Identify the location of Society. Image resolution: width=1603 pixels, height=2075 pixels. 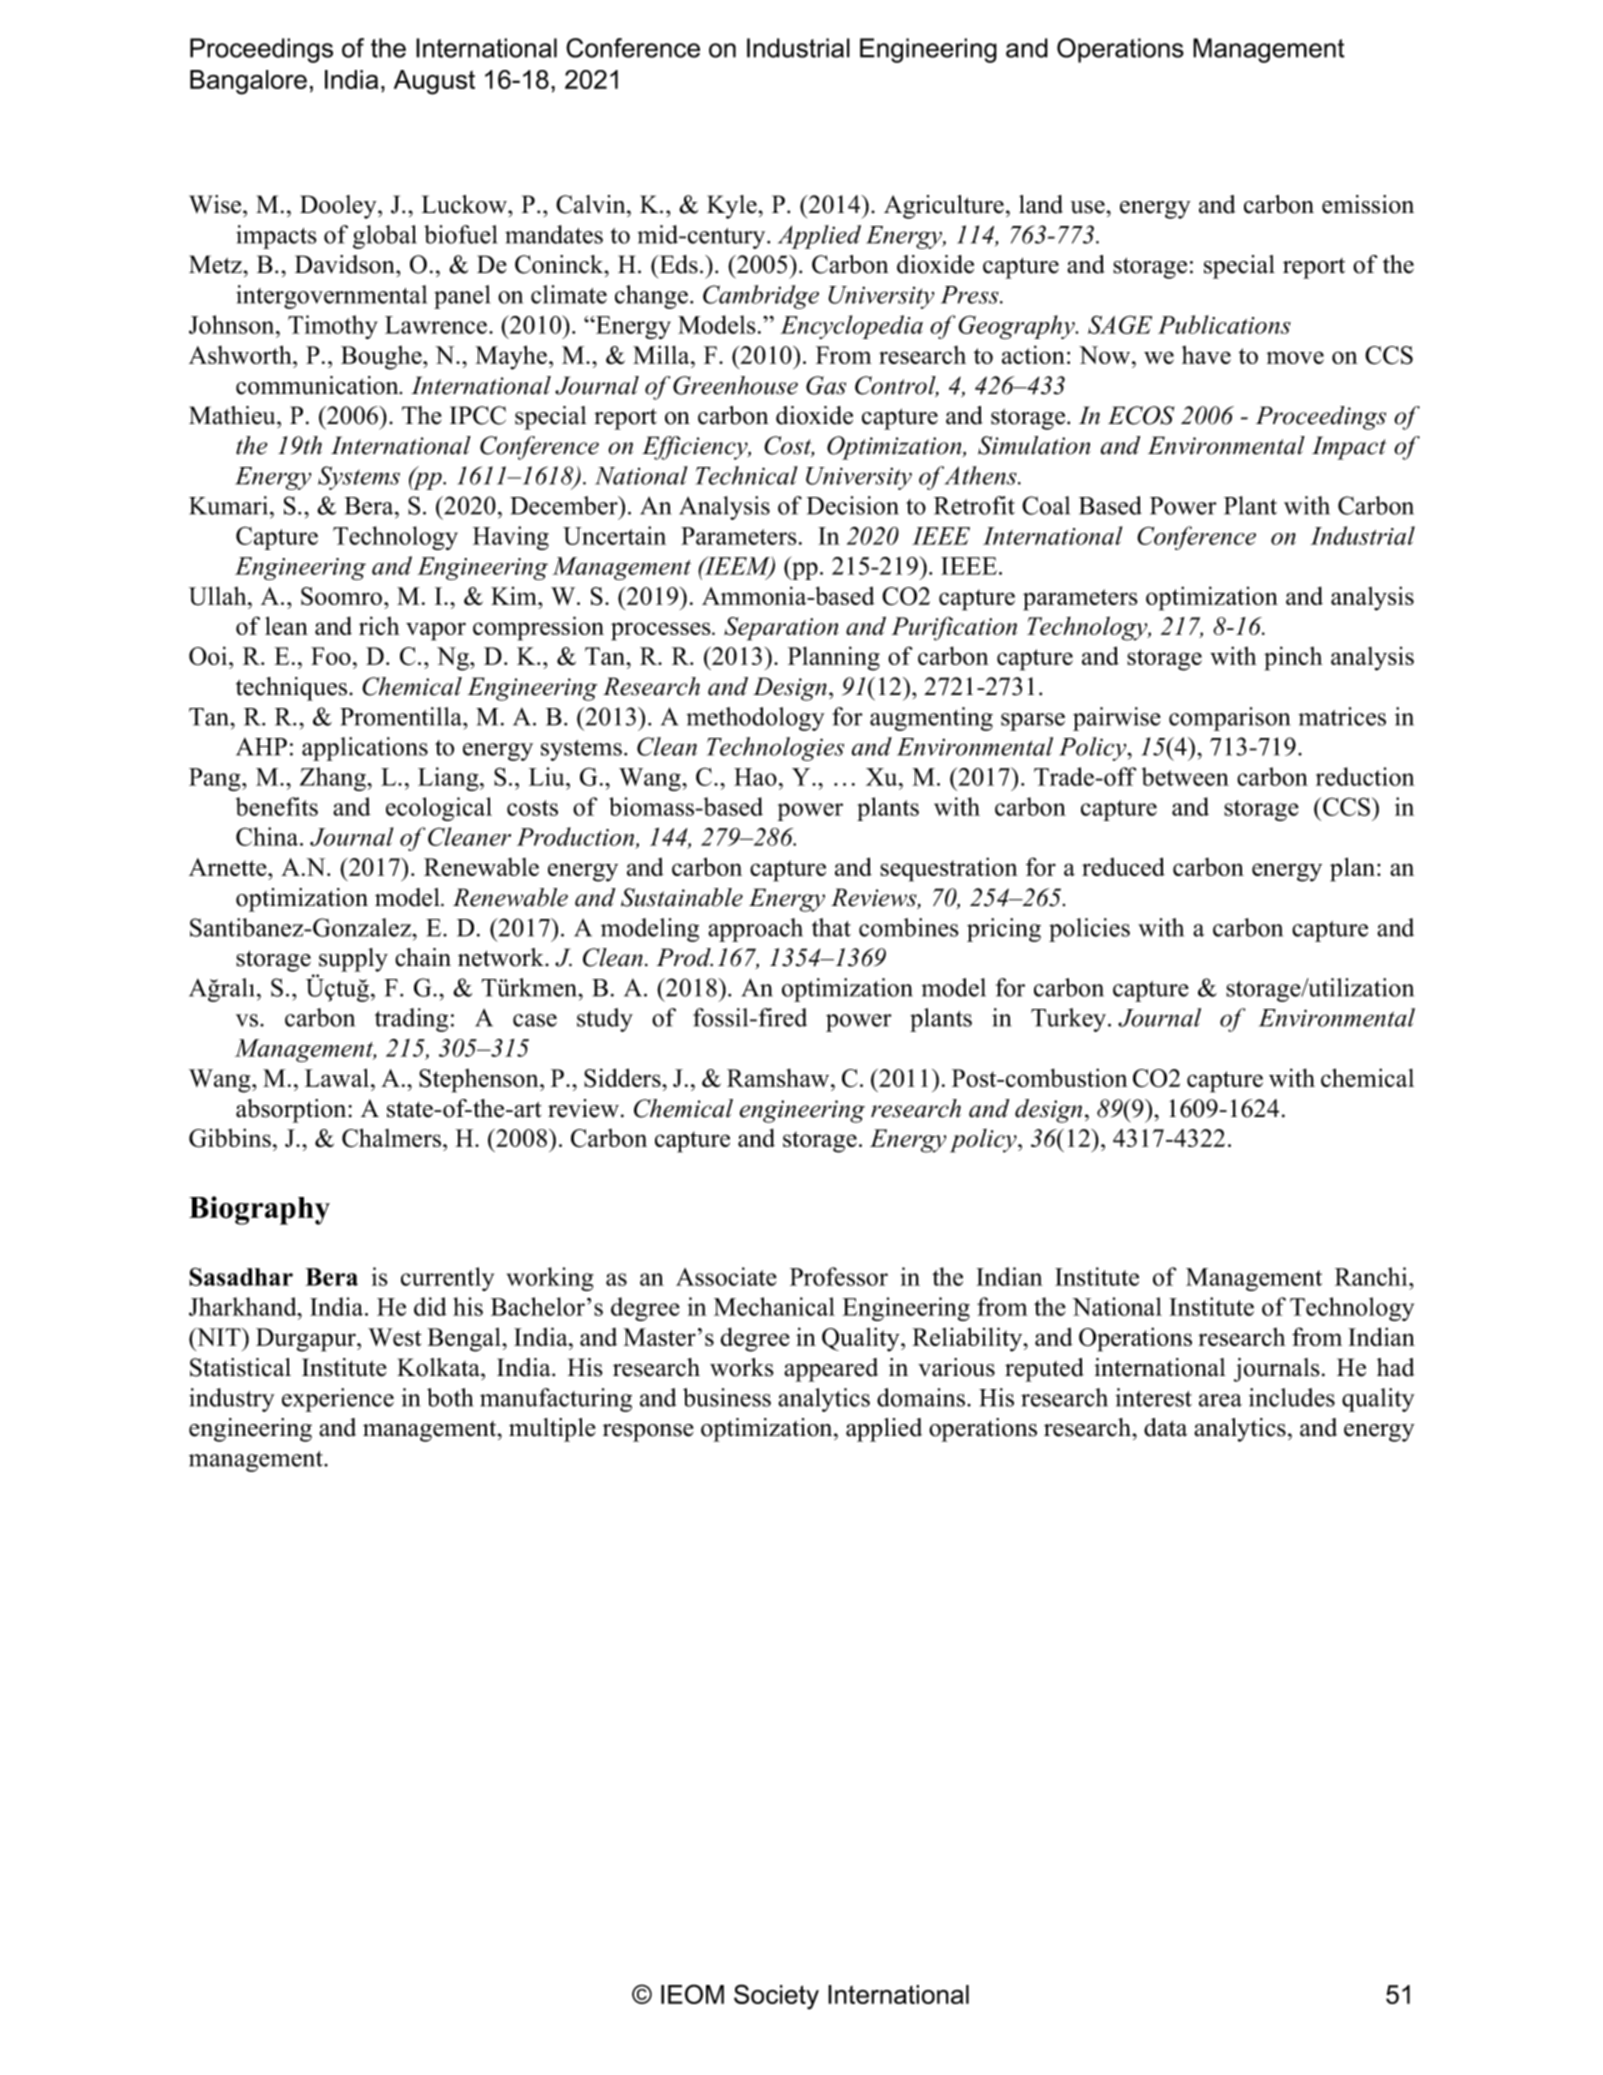
(776, 1997).
